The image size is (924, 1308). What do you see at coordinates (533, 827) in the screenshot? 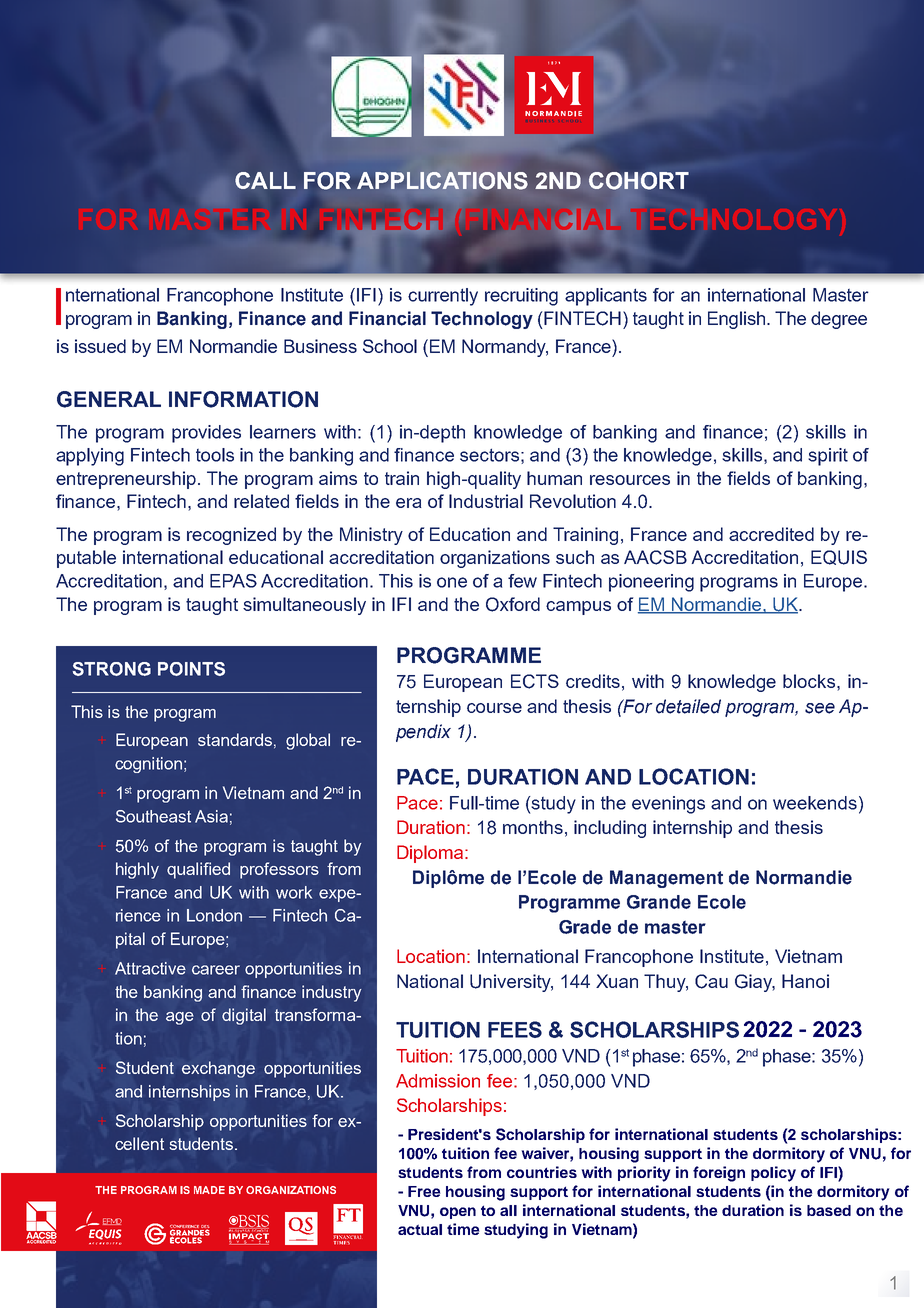
I see `months` at bounding box center [533, 827].
